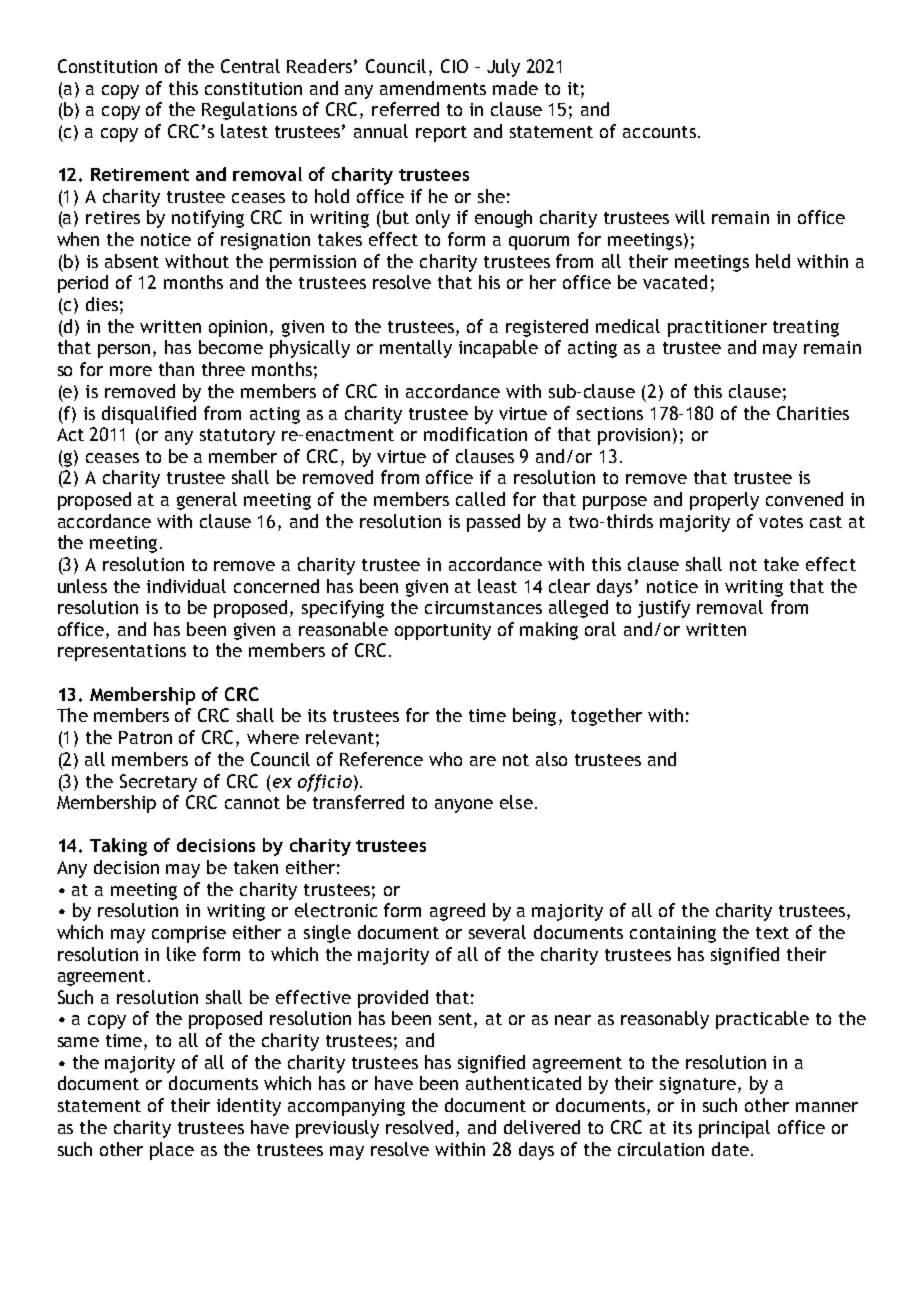 Image resolution: width=924 pixels, height=1308 pixels. I want to click on accounts, so click(659, 132).
